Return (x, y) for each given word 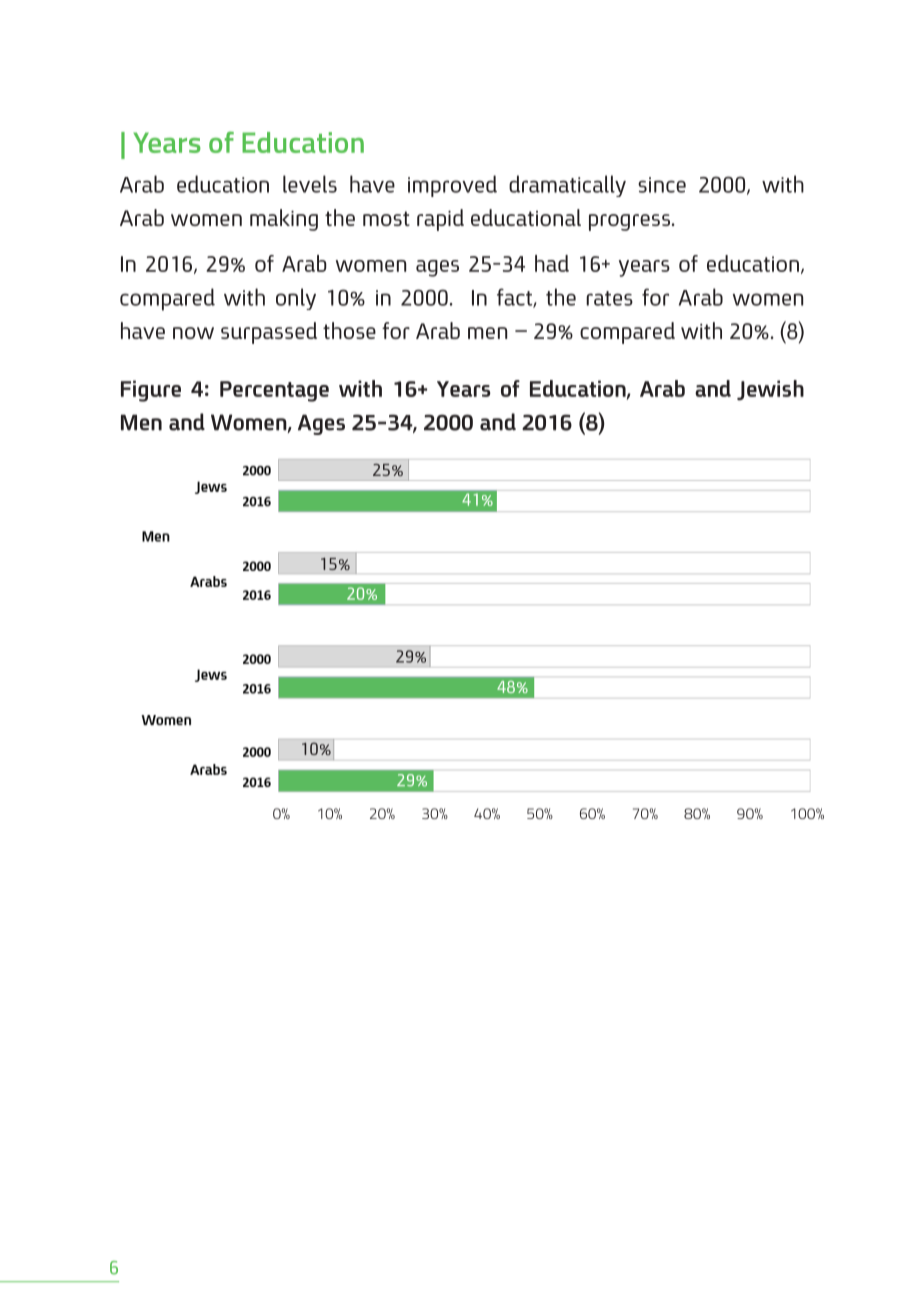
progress (629, 222)
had (552, 263)
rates (609, 298)
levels (310, 184)
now (193, 333)
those (349, 330)
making (284, 220)
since (662, 185)
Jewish (770, 390)
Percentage (274, 391)
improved (452, 186)
